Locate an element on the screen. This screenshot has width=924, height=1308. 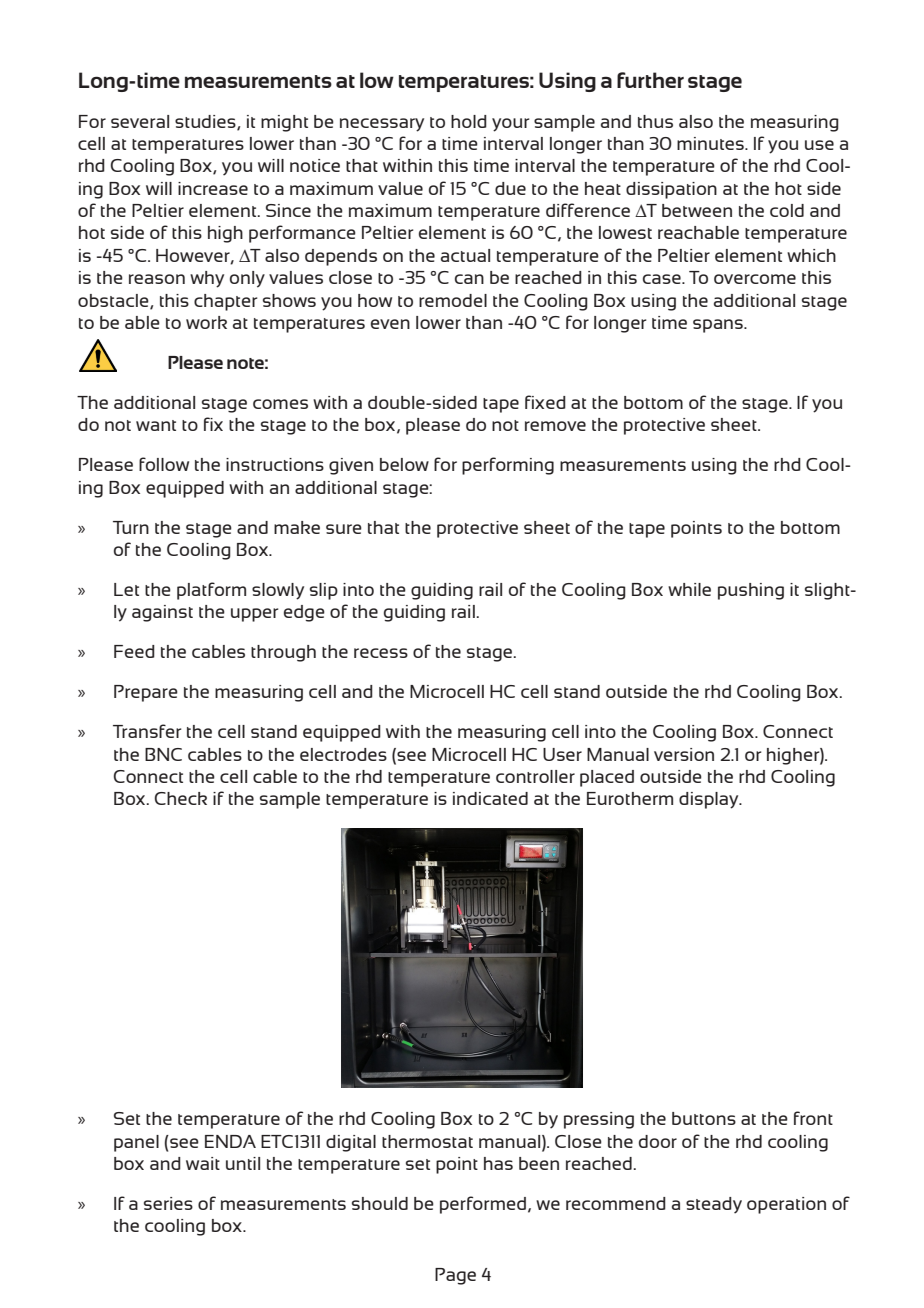
series is located at coordinates (168, 1203).
